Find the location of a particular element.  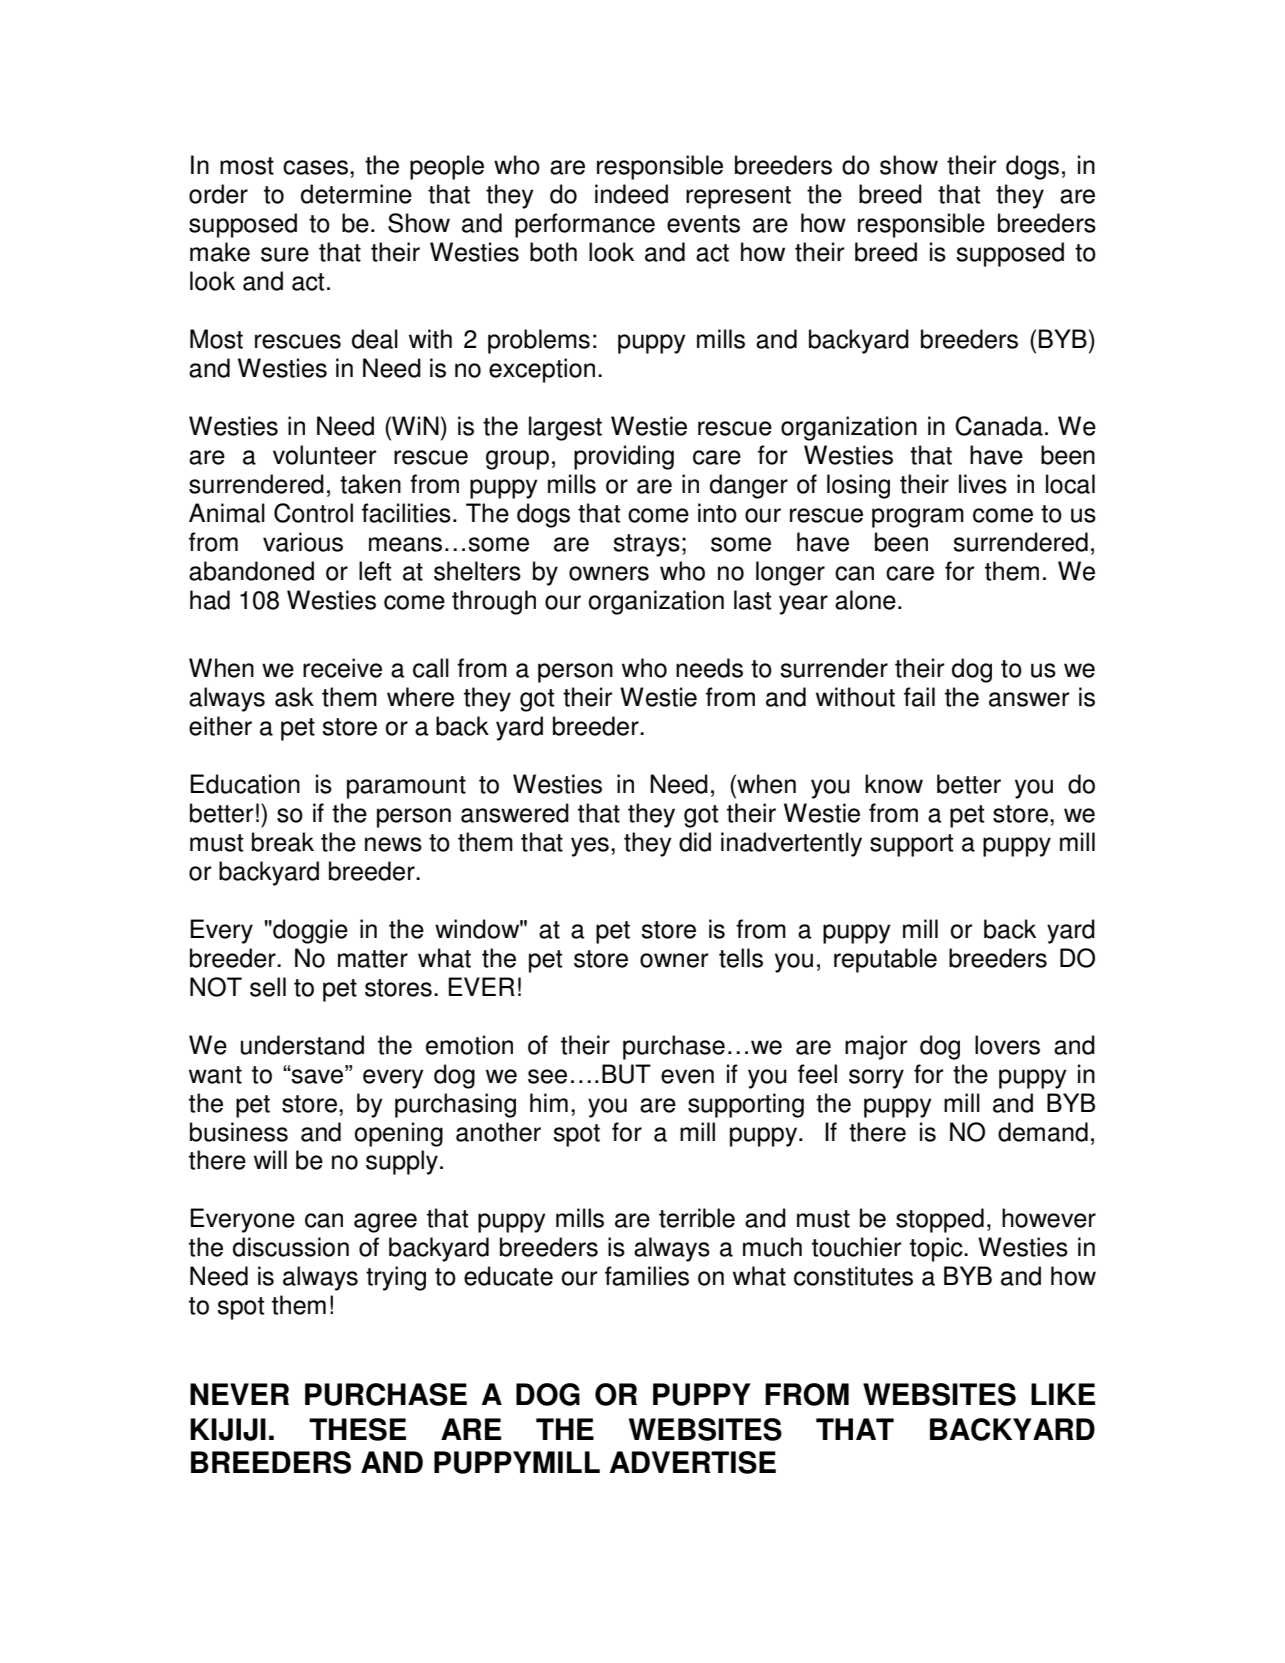

indeed is located at coordinates (631, 194).
